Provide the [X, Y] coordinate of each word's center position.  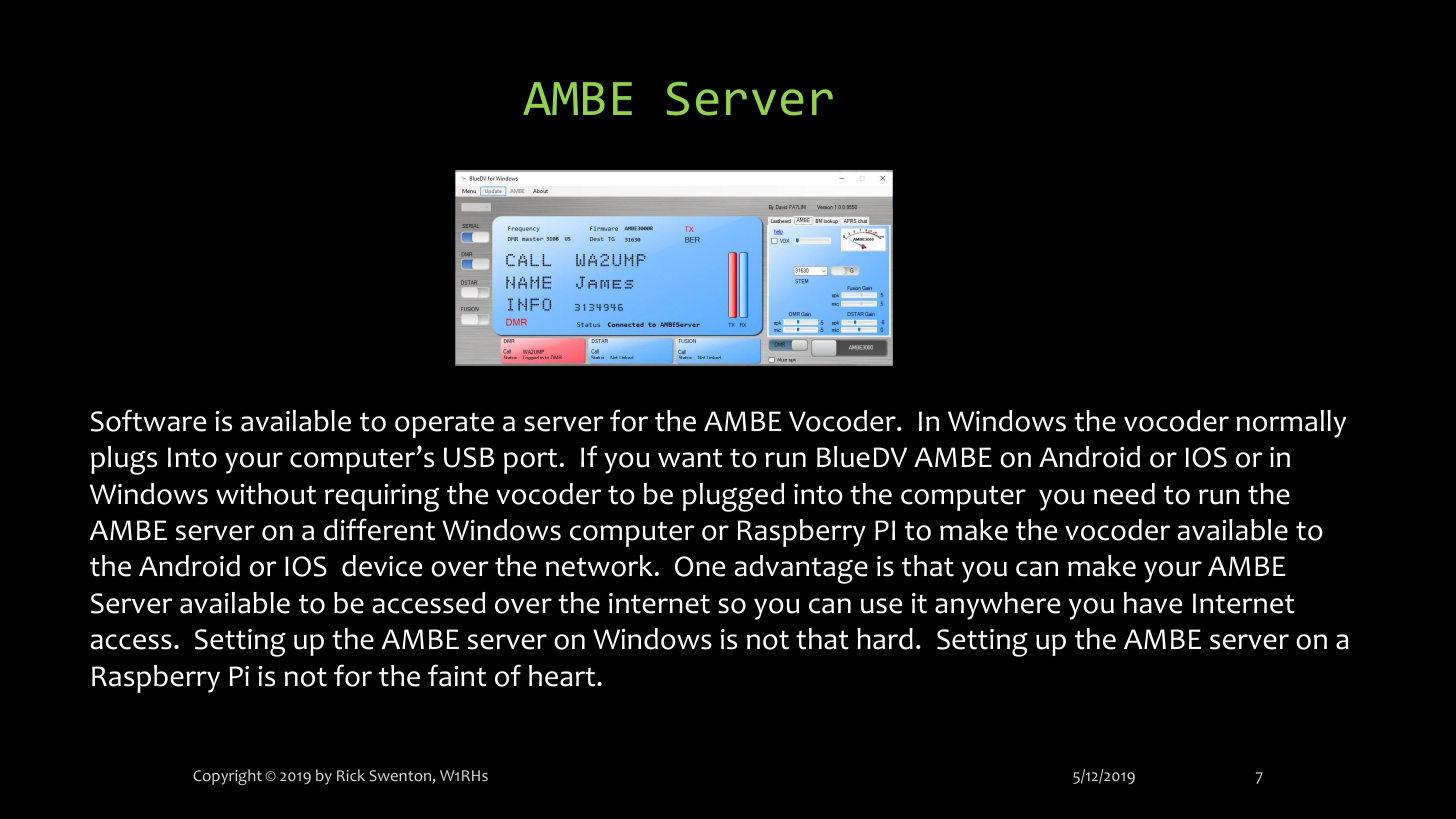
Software [148, 420]
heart [563, 676]
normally [1291, 424]
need [1124, 494]
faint [457, 675]
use [881, 606]
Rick [351, 775]
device [382, 566]
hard [885, 639]
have [1153, 603]
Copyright [227, 777]
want [690, 458]
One [700, 566]
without [266, 494]
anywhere [997, 606]
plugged [733, 497]
